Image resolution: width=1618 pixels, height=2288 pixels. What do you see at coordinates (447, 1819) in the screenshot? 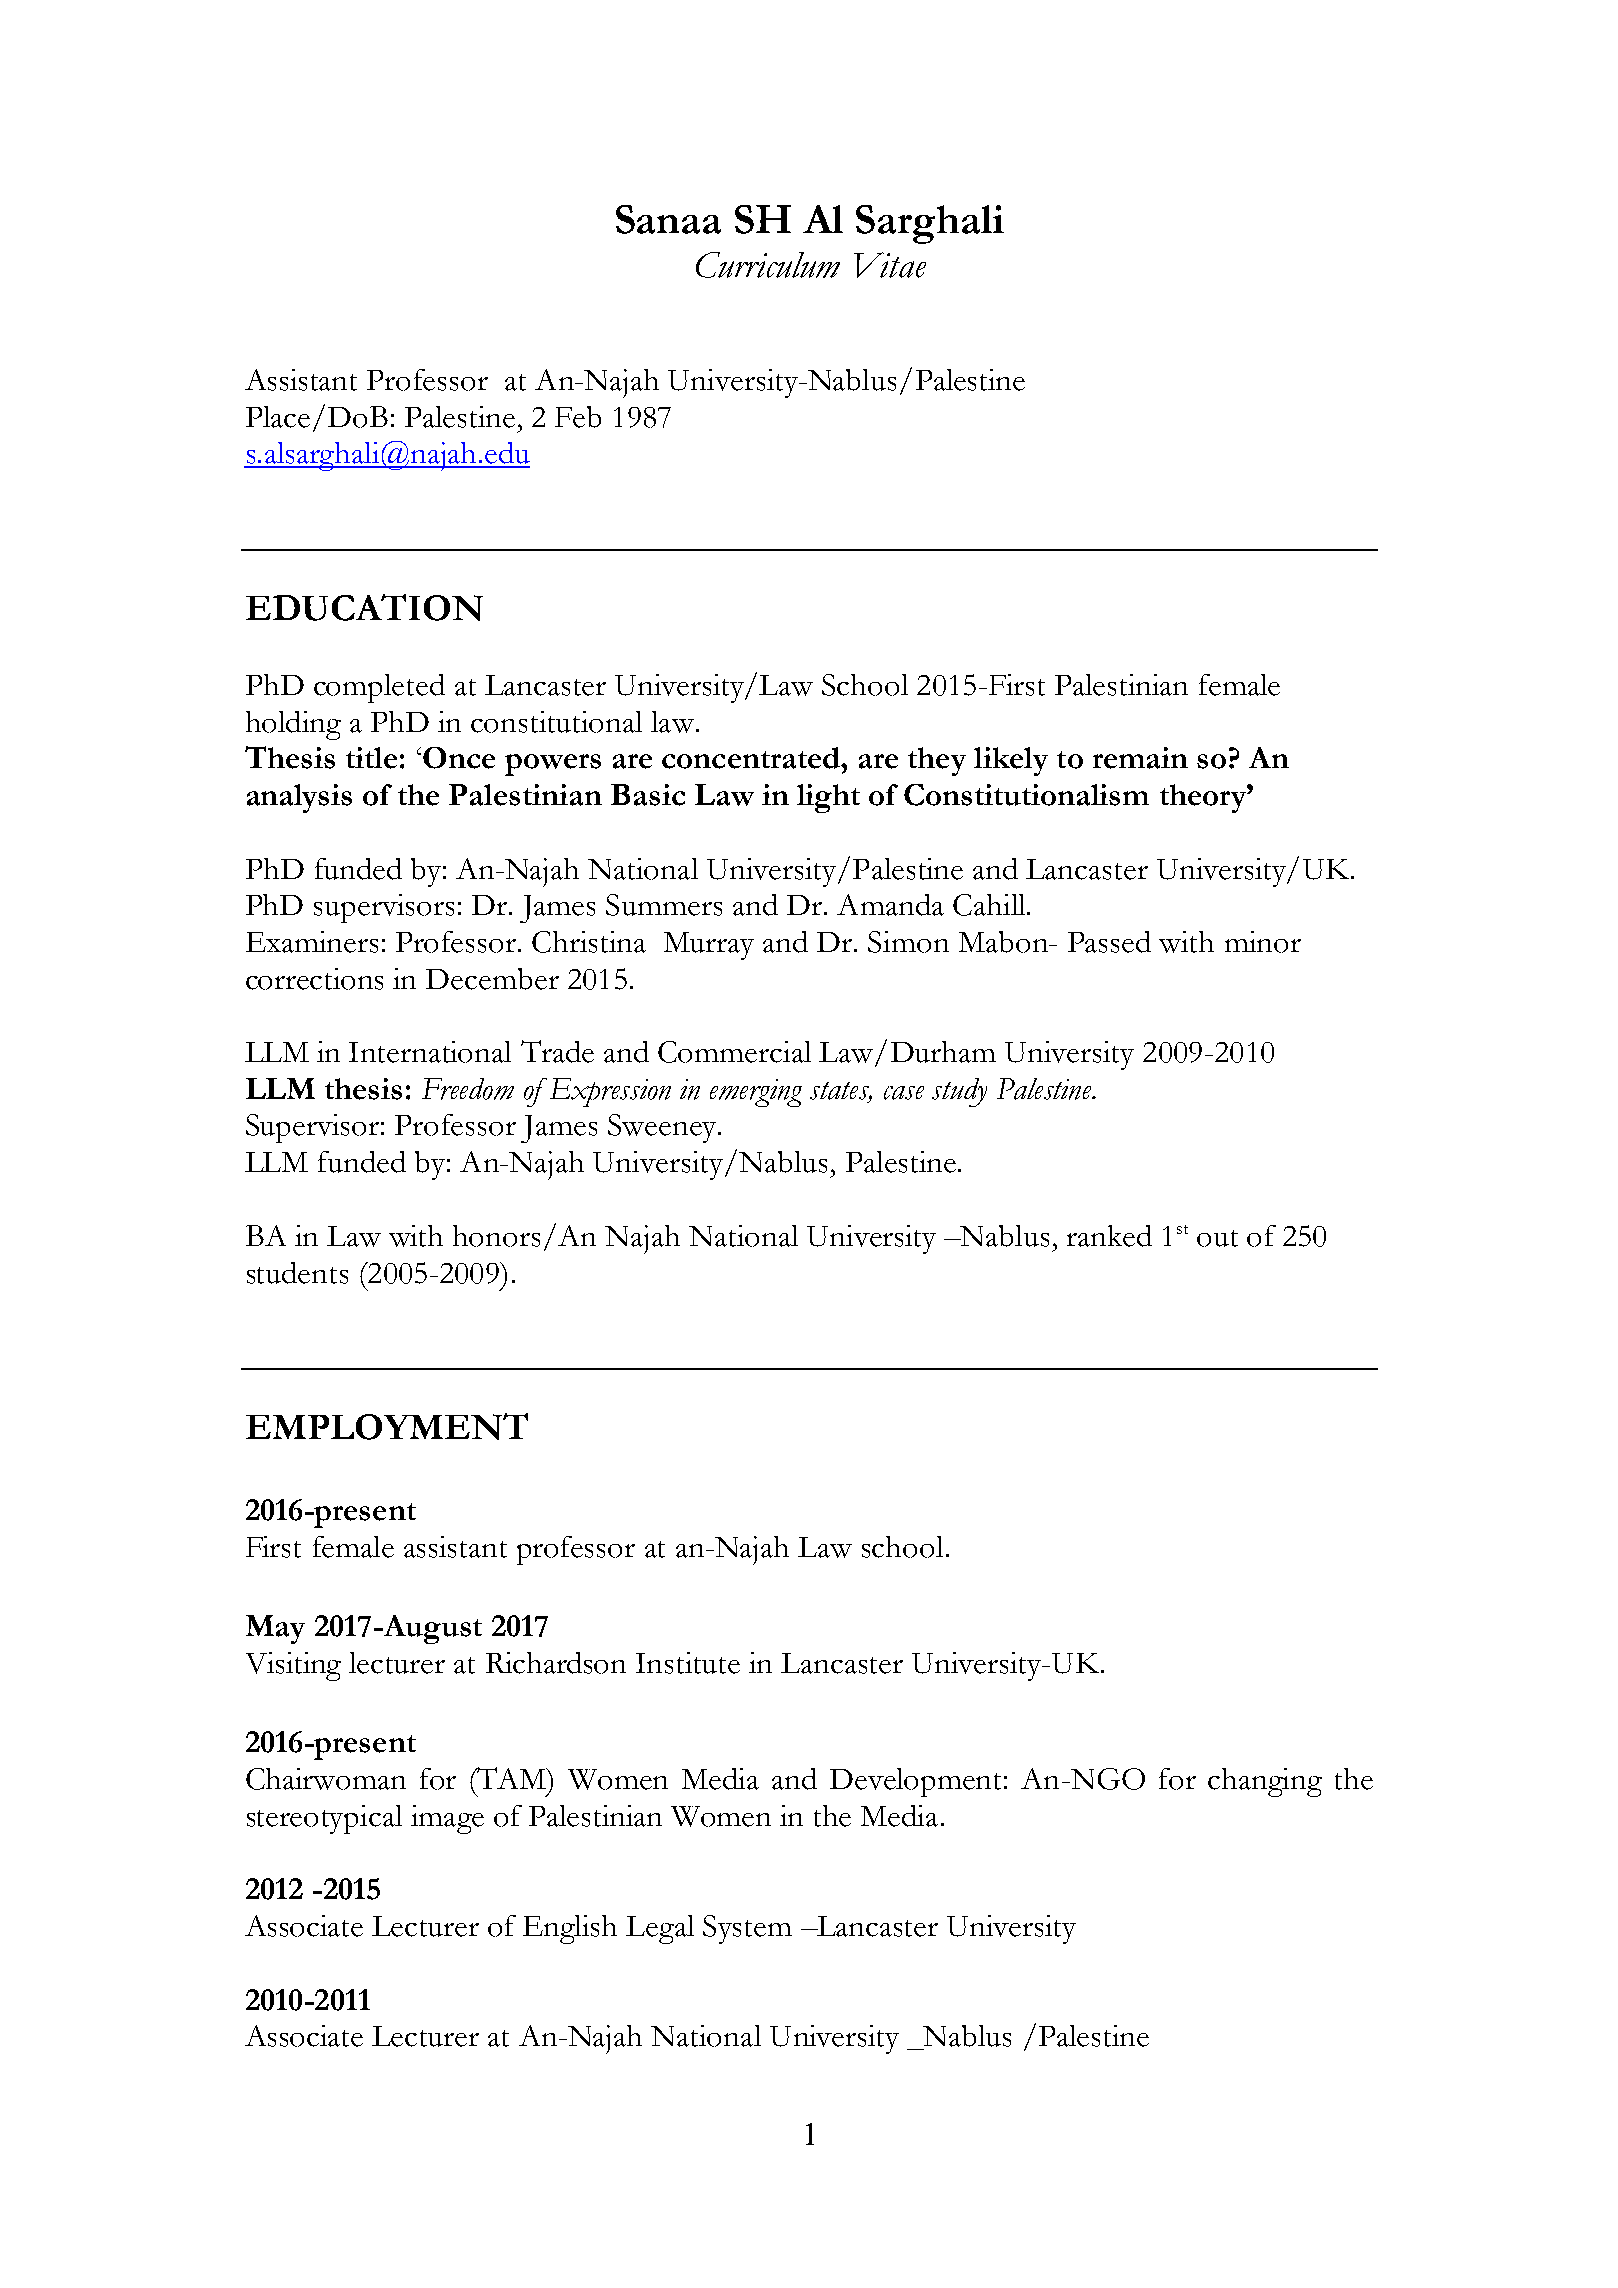
I see `image` at bounding box center [447, 1819].
